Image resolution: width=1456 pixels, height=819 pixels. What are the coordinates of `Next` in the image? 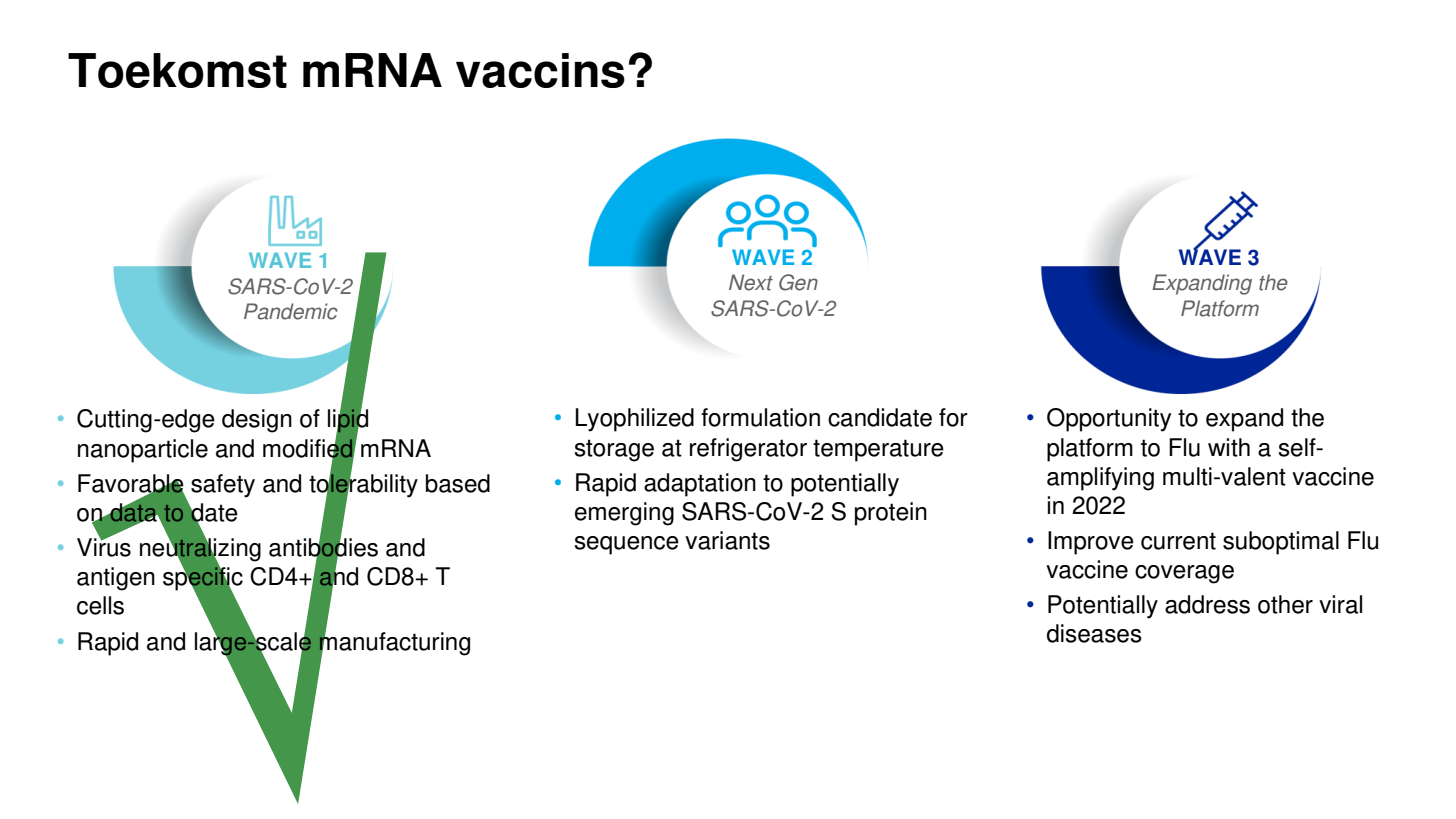 It's located at (751, 282).
